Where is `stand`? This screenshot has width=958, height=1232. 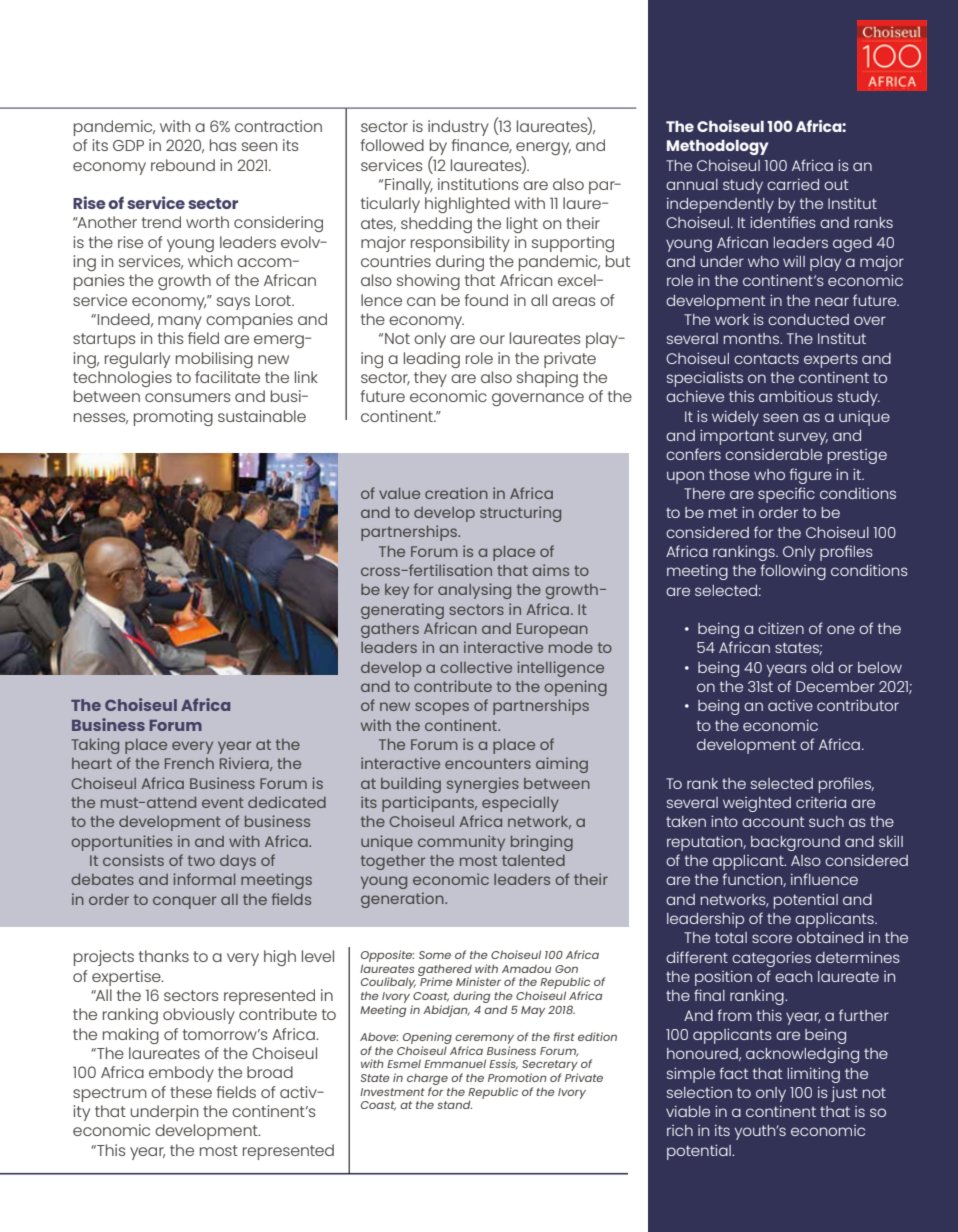
stand is located at coordinates (454, 1104).
